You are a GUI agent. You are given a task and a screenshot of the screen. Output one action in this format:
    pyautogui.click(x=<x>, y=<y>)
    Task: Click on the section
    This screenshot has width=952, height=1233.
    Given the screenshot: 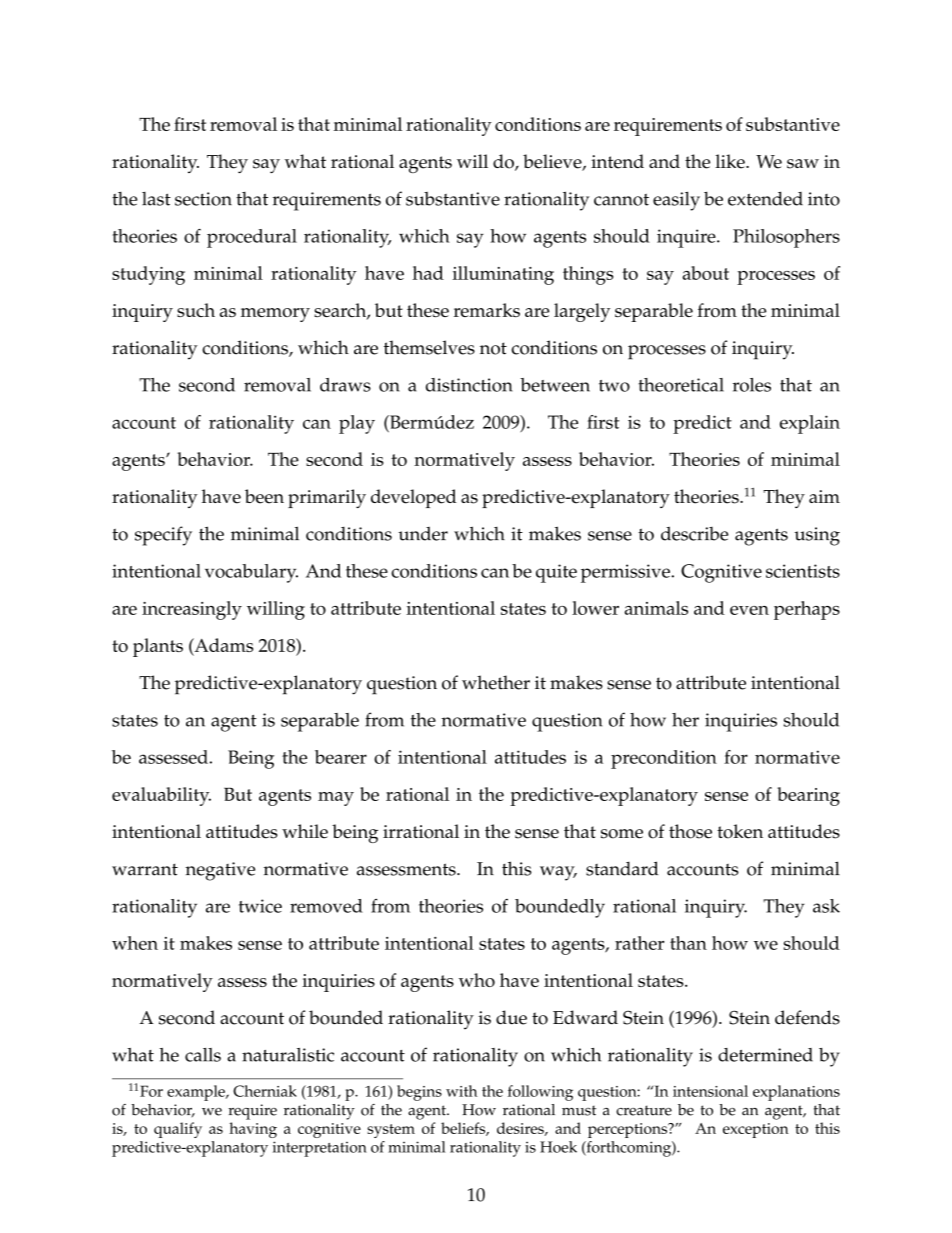 What is the action you would take?
    pyautogui.click(x=203, y=199)
